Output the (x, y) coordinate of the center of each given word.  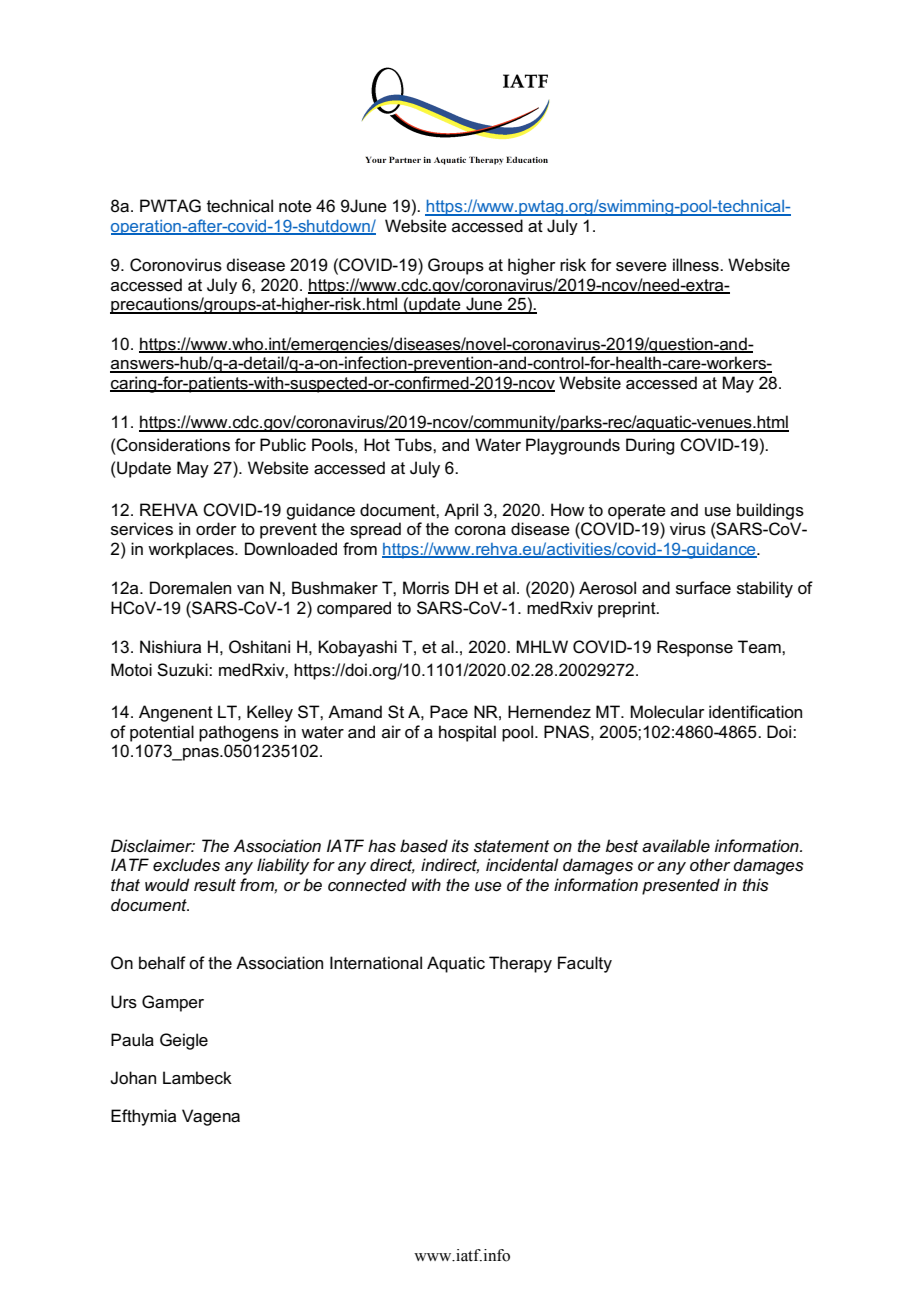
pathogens (239, 733)
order (216, 529)
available (676, 846)
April (461, 511)
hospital (467, 733)
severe (641, 267)
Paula (132, 1040)
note (295, 206)
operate (637, 512)
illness (697, 265)
